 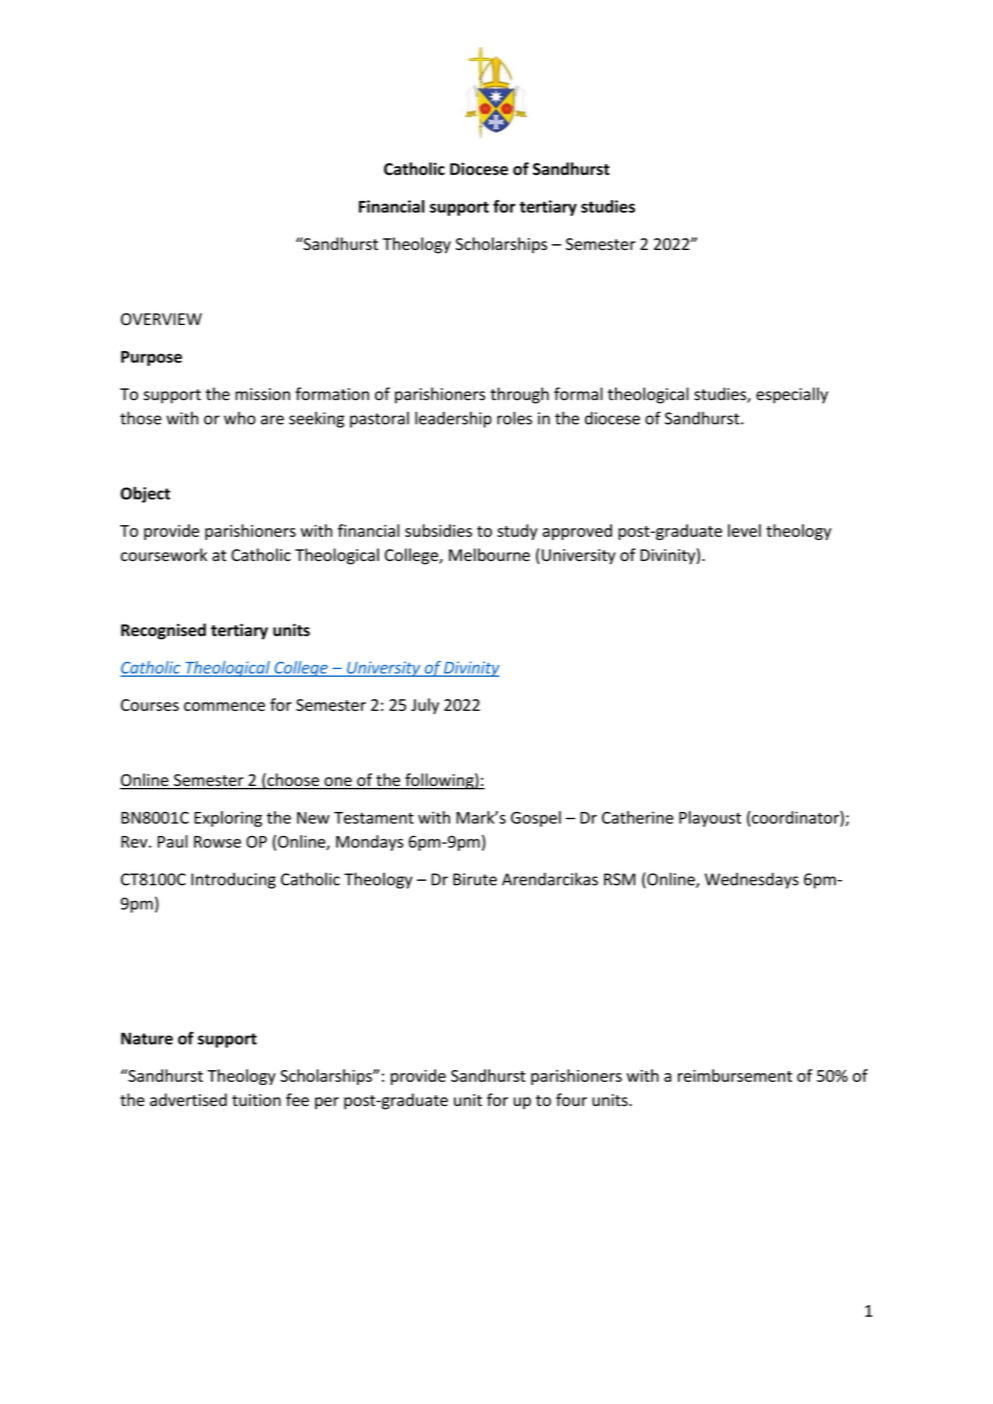 What do you see at coordinates (536, 819) in the image?
I see `Gospel` at bounding box center [536, 819].
